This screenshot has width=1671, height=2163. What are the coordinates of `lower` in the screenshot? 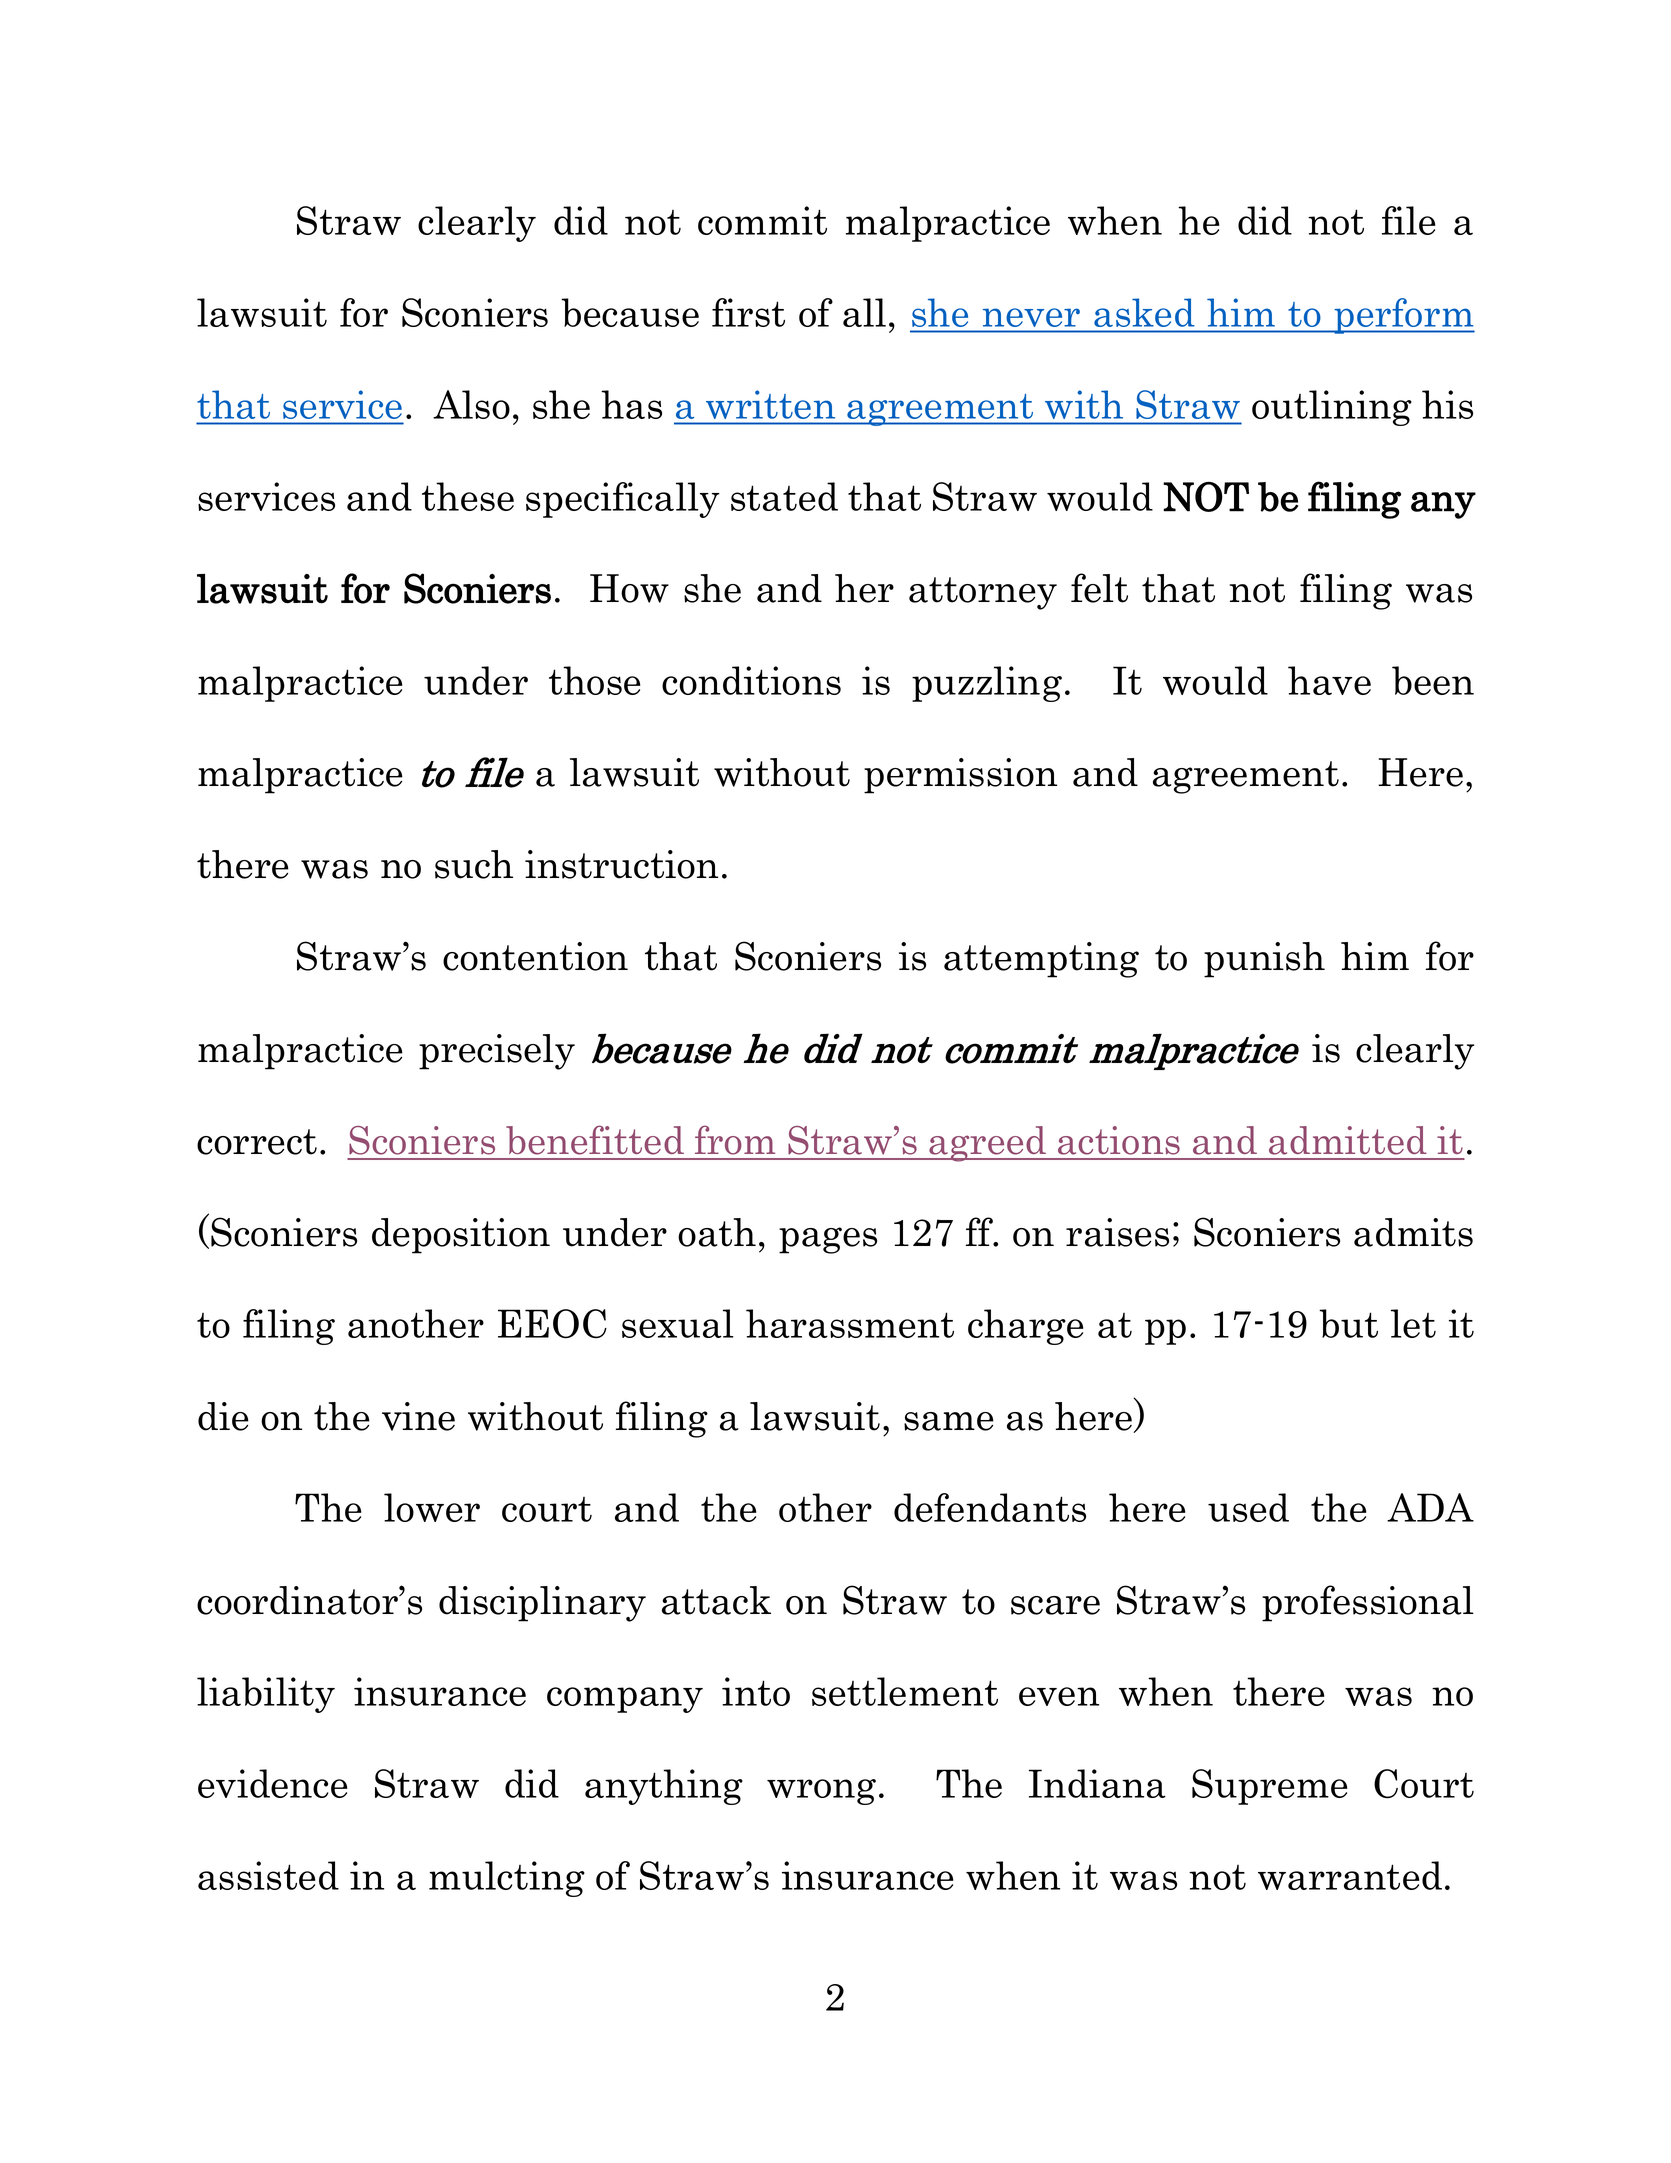 It's located at (432, 1507).
